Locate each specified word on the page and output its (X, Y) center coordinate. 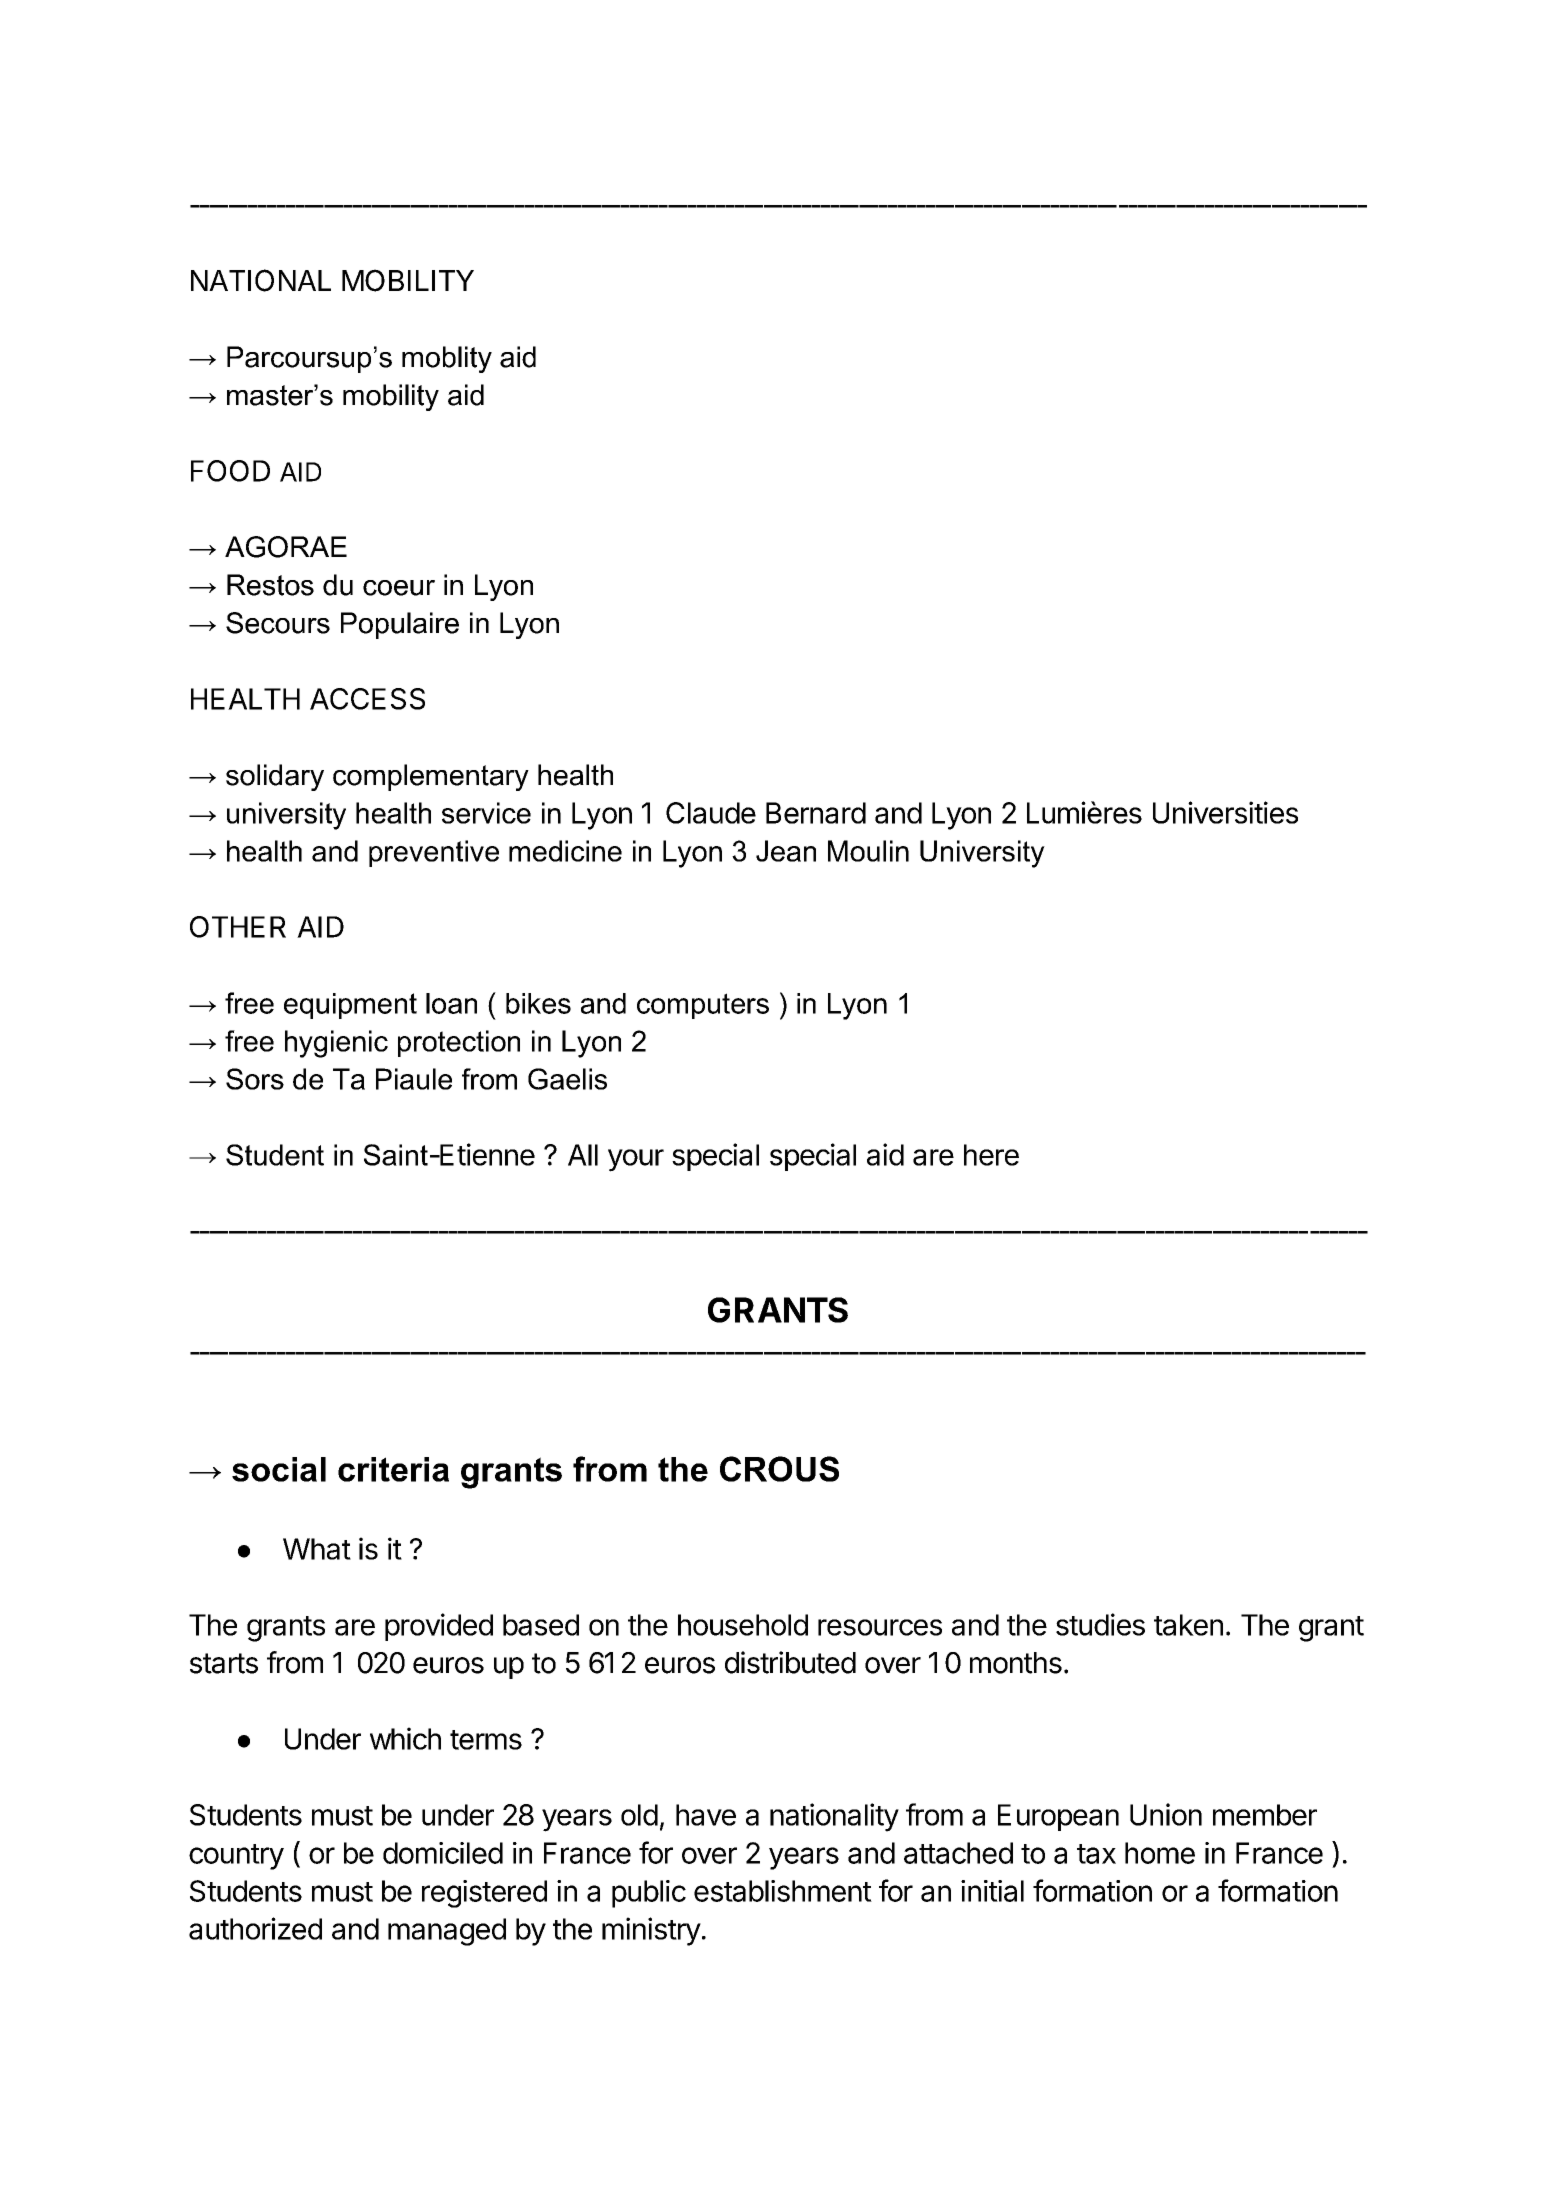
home (1160, 1853)
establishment (783, 1891)
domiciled (443, 1853)
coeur (399, 588)
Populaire (400, 625)
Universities (1225, 812)
